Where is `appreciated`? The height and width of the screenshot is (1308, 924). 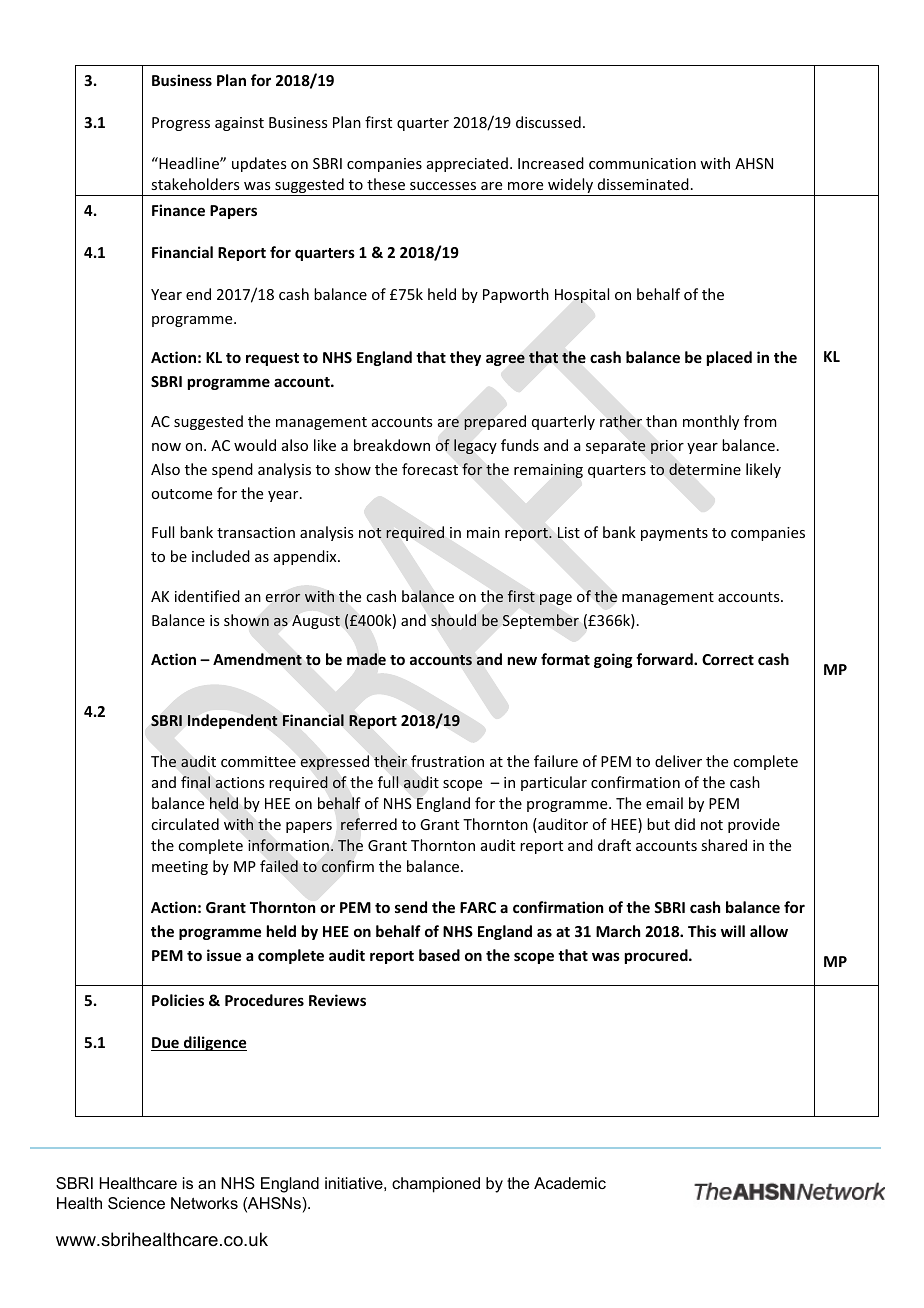
appreciated is located at coordinates (467, 164).
